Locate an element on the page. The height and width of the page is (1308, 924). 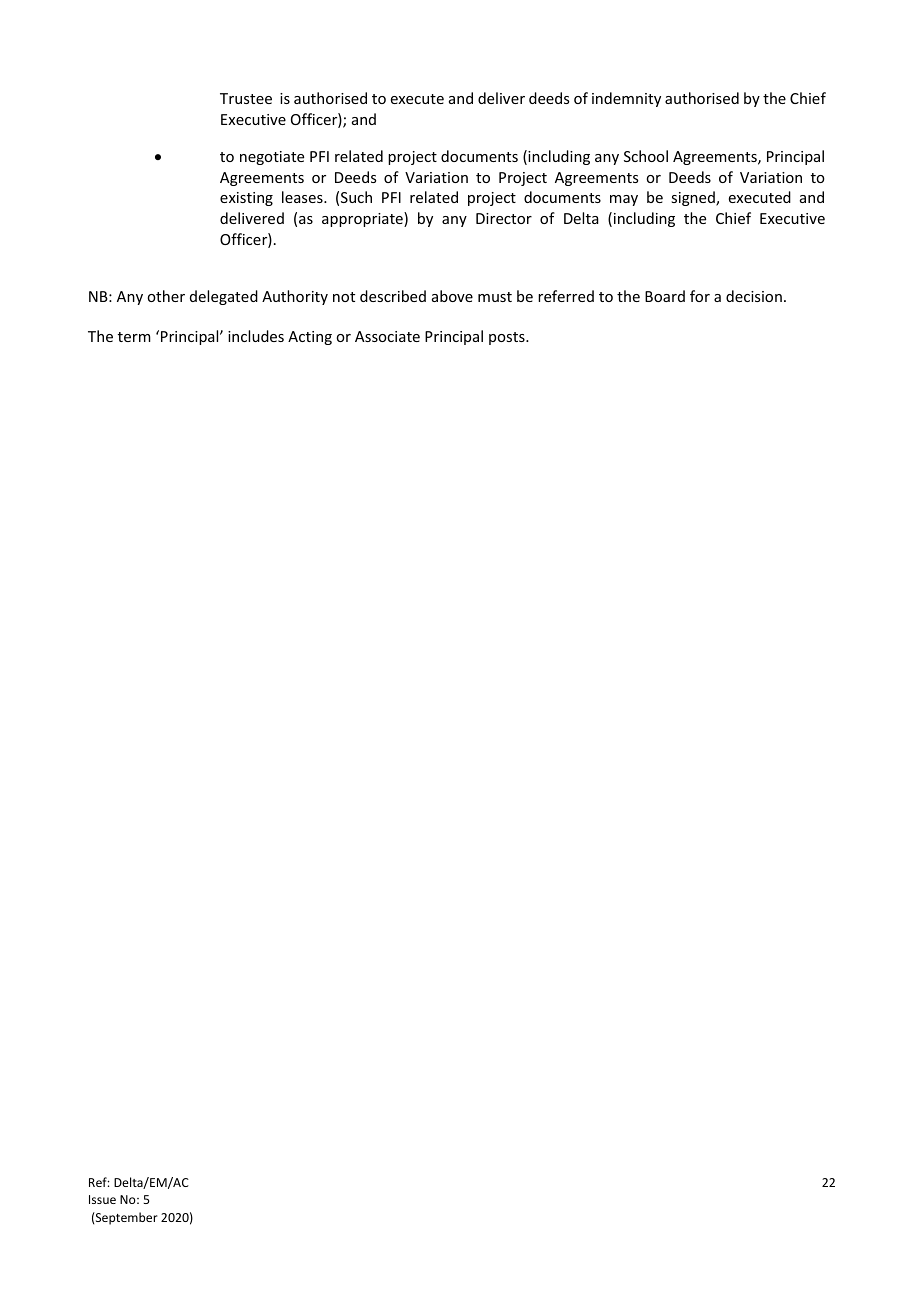
decision is located at coordinates (754, 296).
